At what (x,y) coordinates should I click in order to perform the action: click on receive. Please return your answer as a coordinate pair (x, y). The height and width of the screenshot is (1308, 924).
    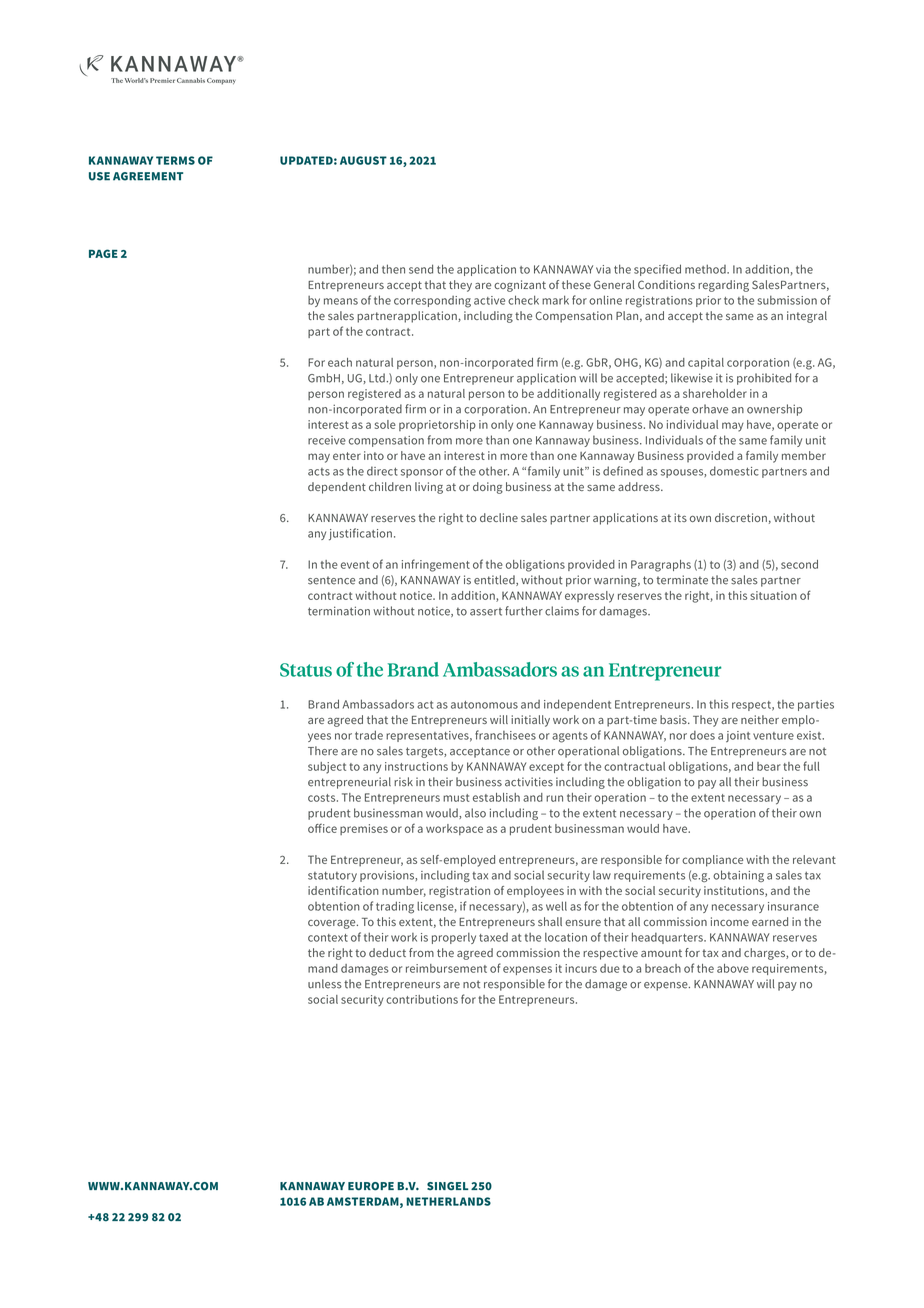
    Looking at the image, I should click on (327, 440).
